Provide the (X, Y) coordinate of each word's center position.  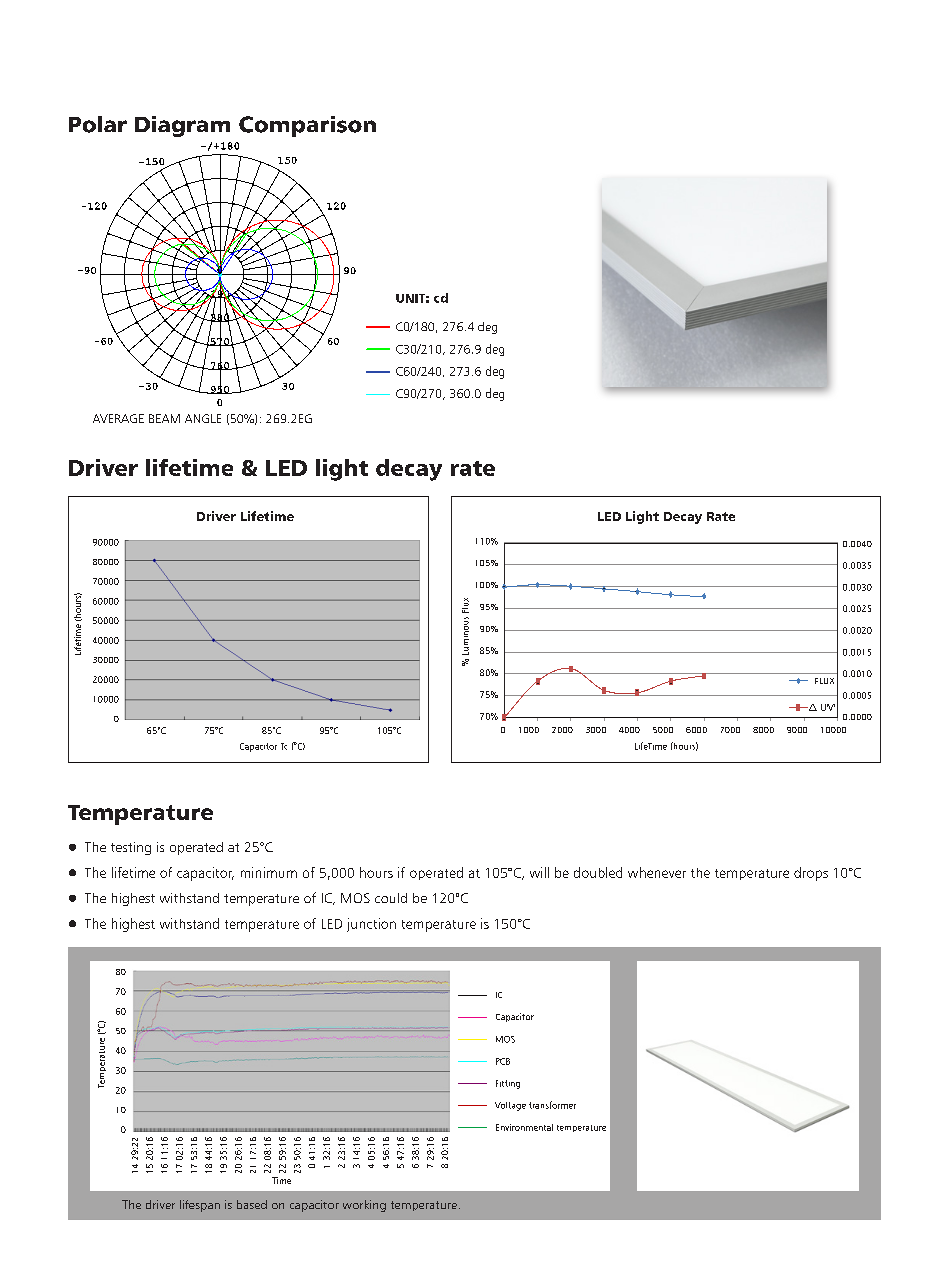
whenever (657, 872)
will (539, 872)
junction (371, 925)
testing (131, 848)
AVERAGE (118, 418)
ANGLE (203, 418)
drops (811, 874)
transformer (552, 1105)
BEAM (164, 418)
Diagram (182, 126)
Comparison (307, 126)
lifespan (200, 1206)
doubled (598, 872)
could (391, 898)
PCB (503, 1061)
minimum (269, 872)
